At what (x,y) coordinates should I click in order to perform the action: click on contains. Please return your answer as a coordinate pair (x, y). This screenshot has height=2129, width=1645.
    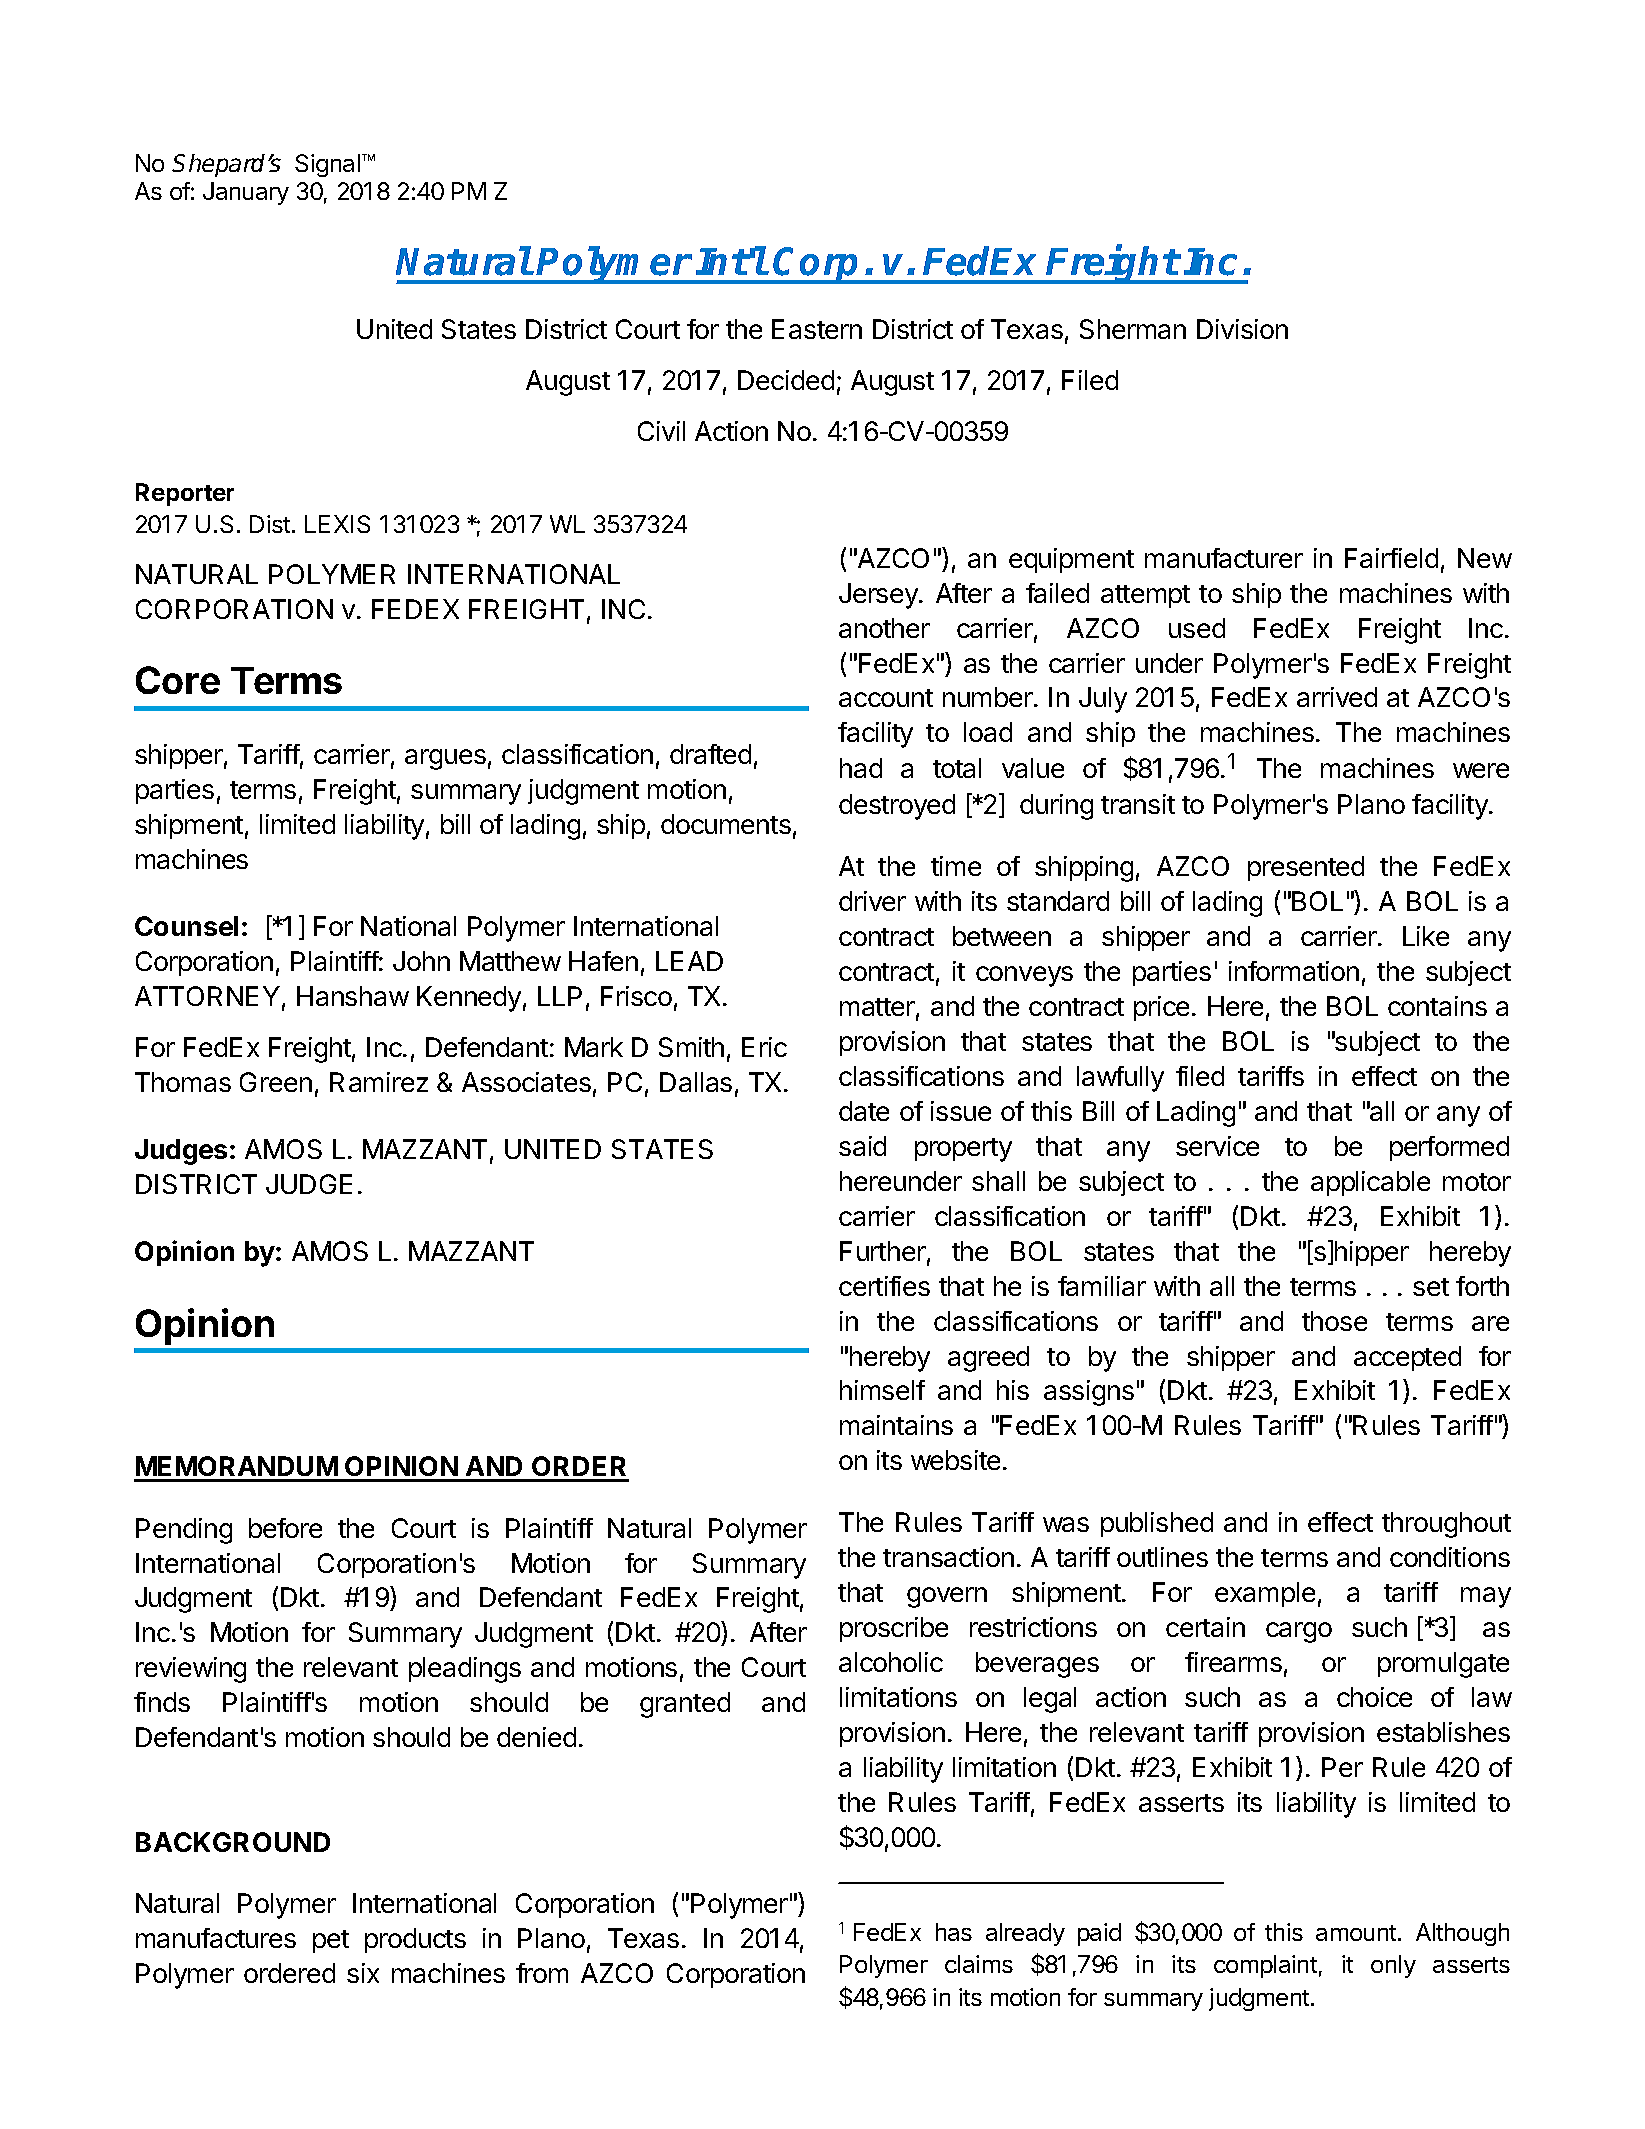
    Looking at the image, I should click on (1437, 1006).
